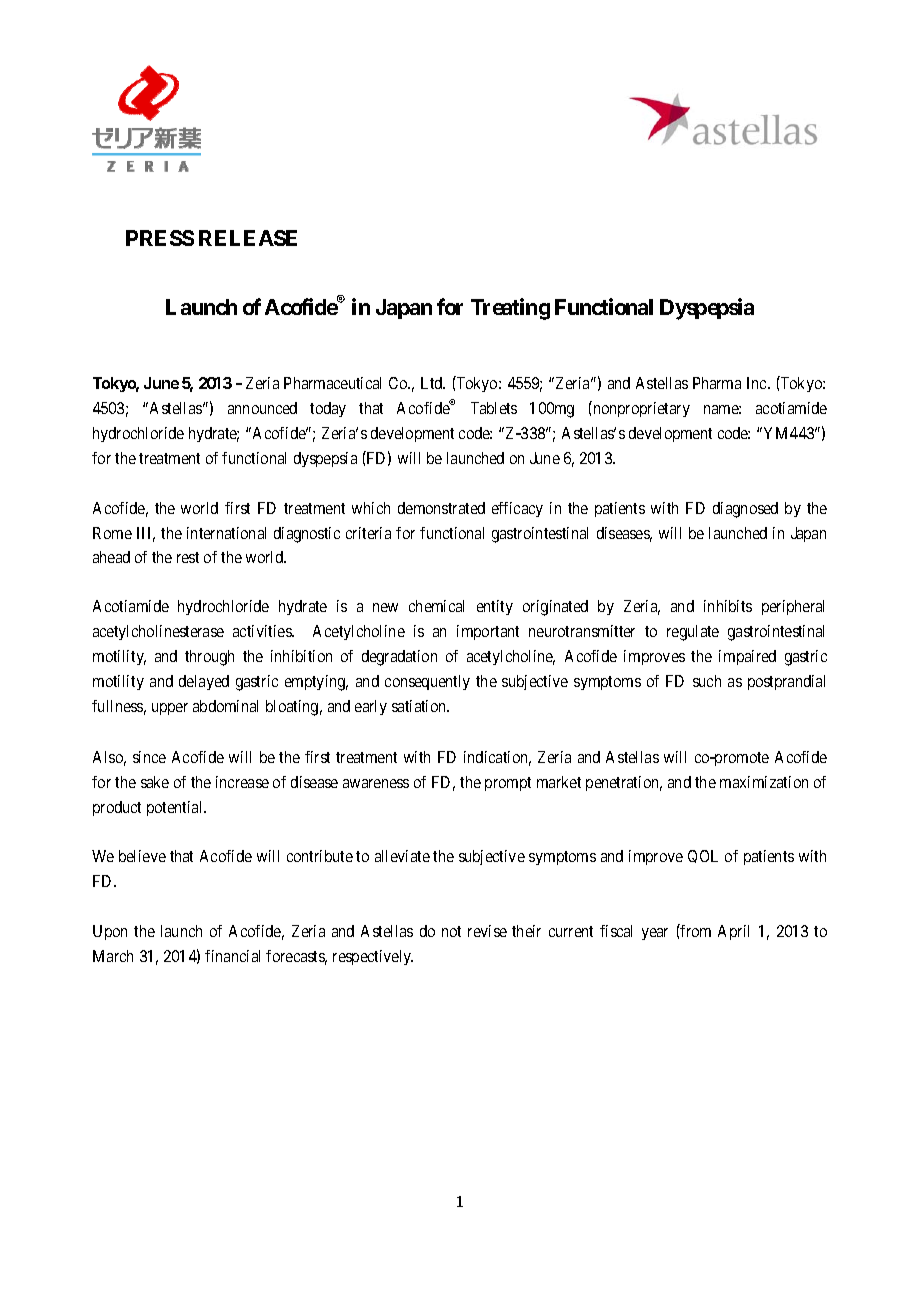 This image has height=1308, width=924. I want to click on Ltd, so click(433, 383).
